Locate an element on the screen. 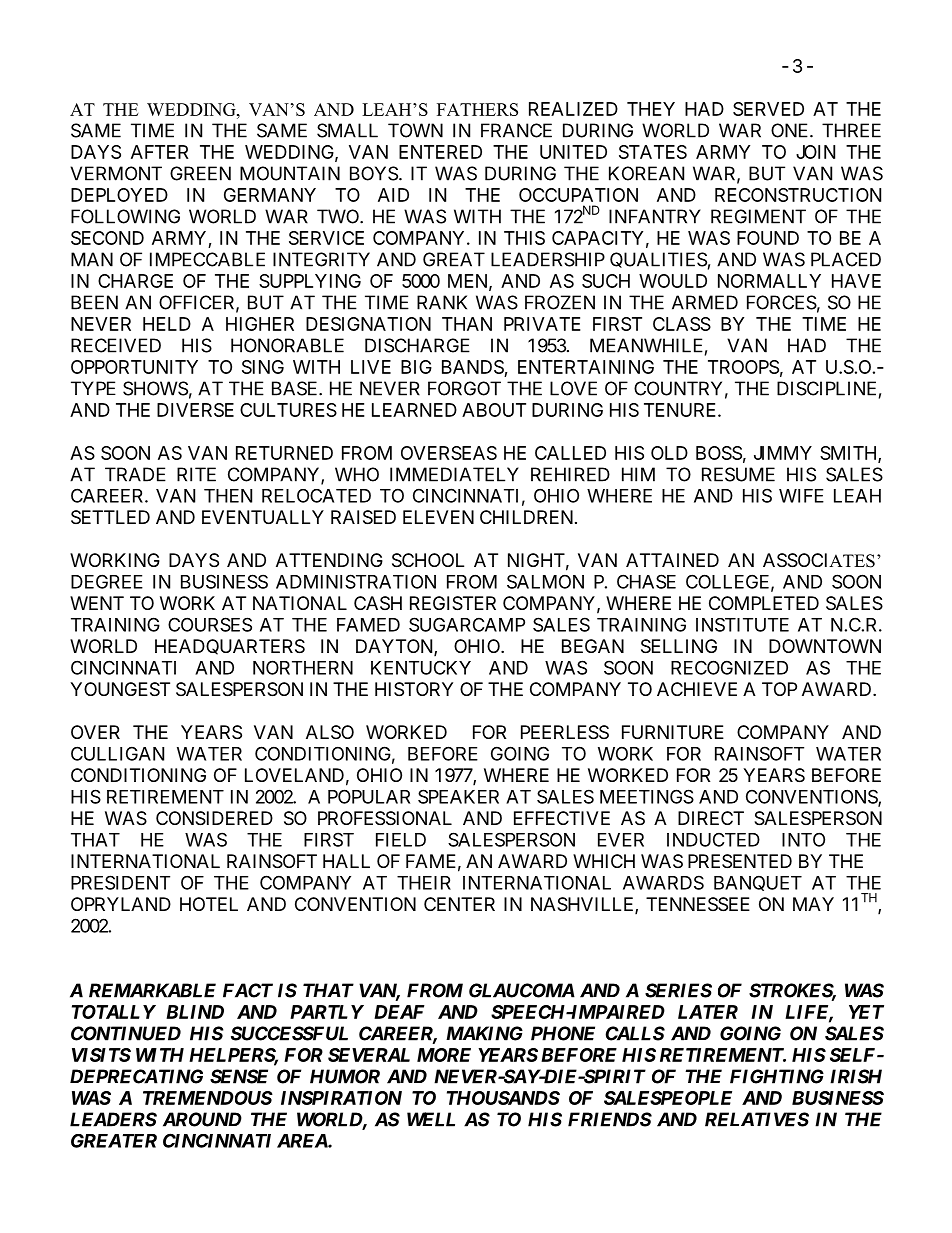  FIGHTING is located at coordinates (777, 1076).
